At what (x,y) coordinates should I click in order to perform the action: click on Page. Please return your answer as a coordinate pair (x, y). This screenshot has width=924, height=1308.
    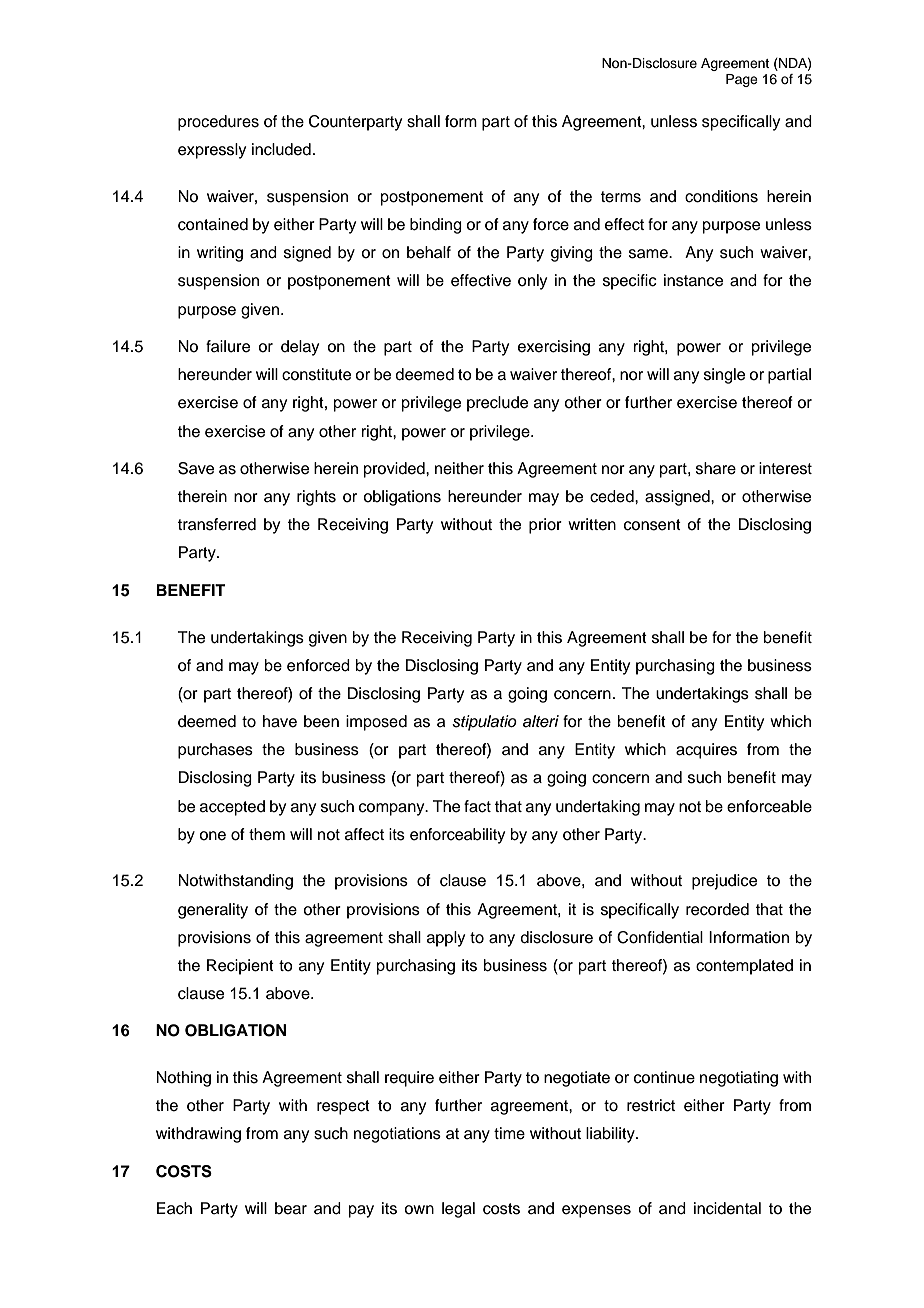
    Looking at the image, I should click on (742, 80).
